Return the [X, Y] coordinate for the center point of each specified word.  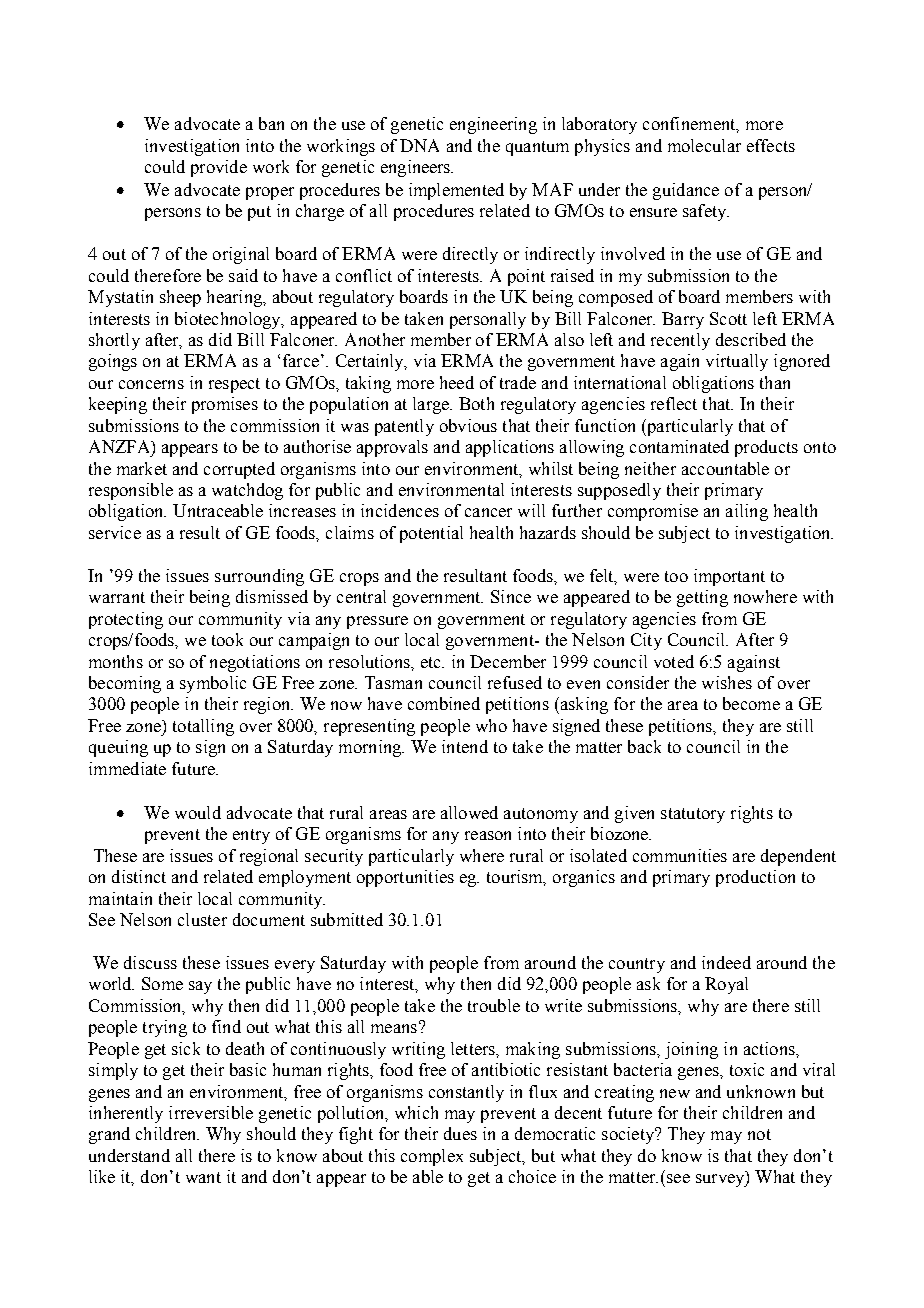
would [198, 812]
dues [460, 1133]
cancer [488, 512]
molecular [704, 145]
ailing [747, 512]
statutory [693, 815]
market [142, 468]
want [203, 1177]
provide [219, 168]
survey [721, 1180]
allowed [469, 812]
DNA [419, 145]
